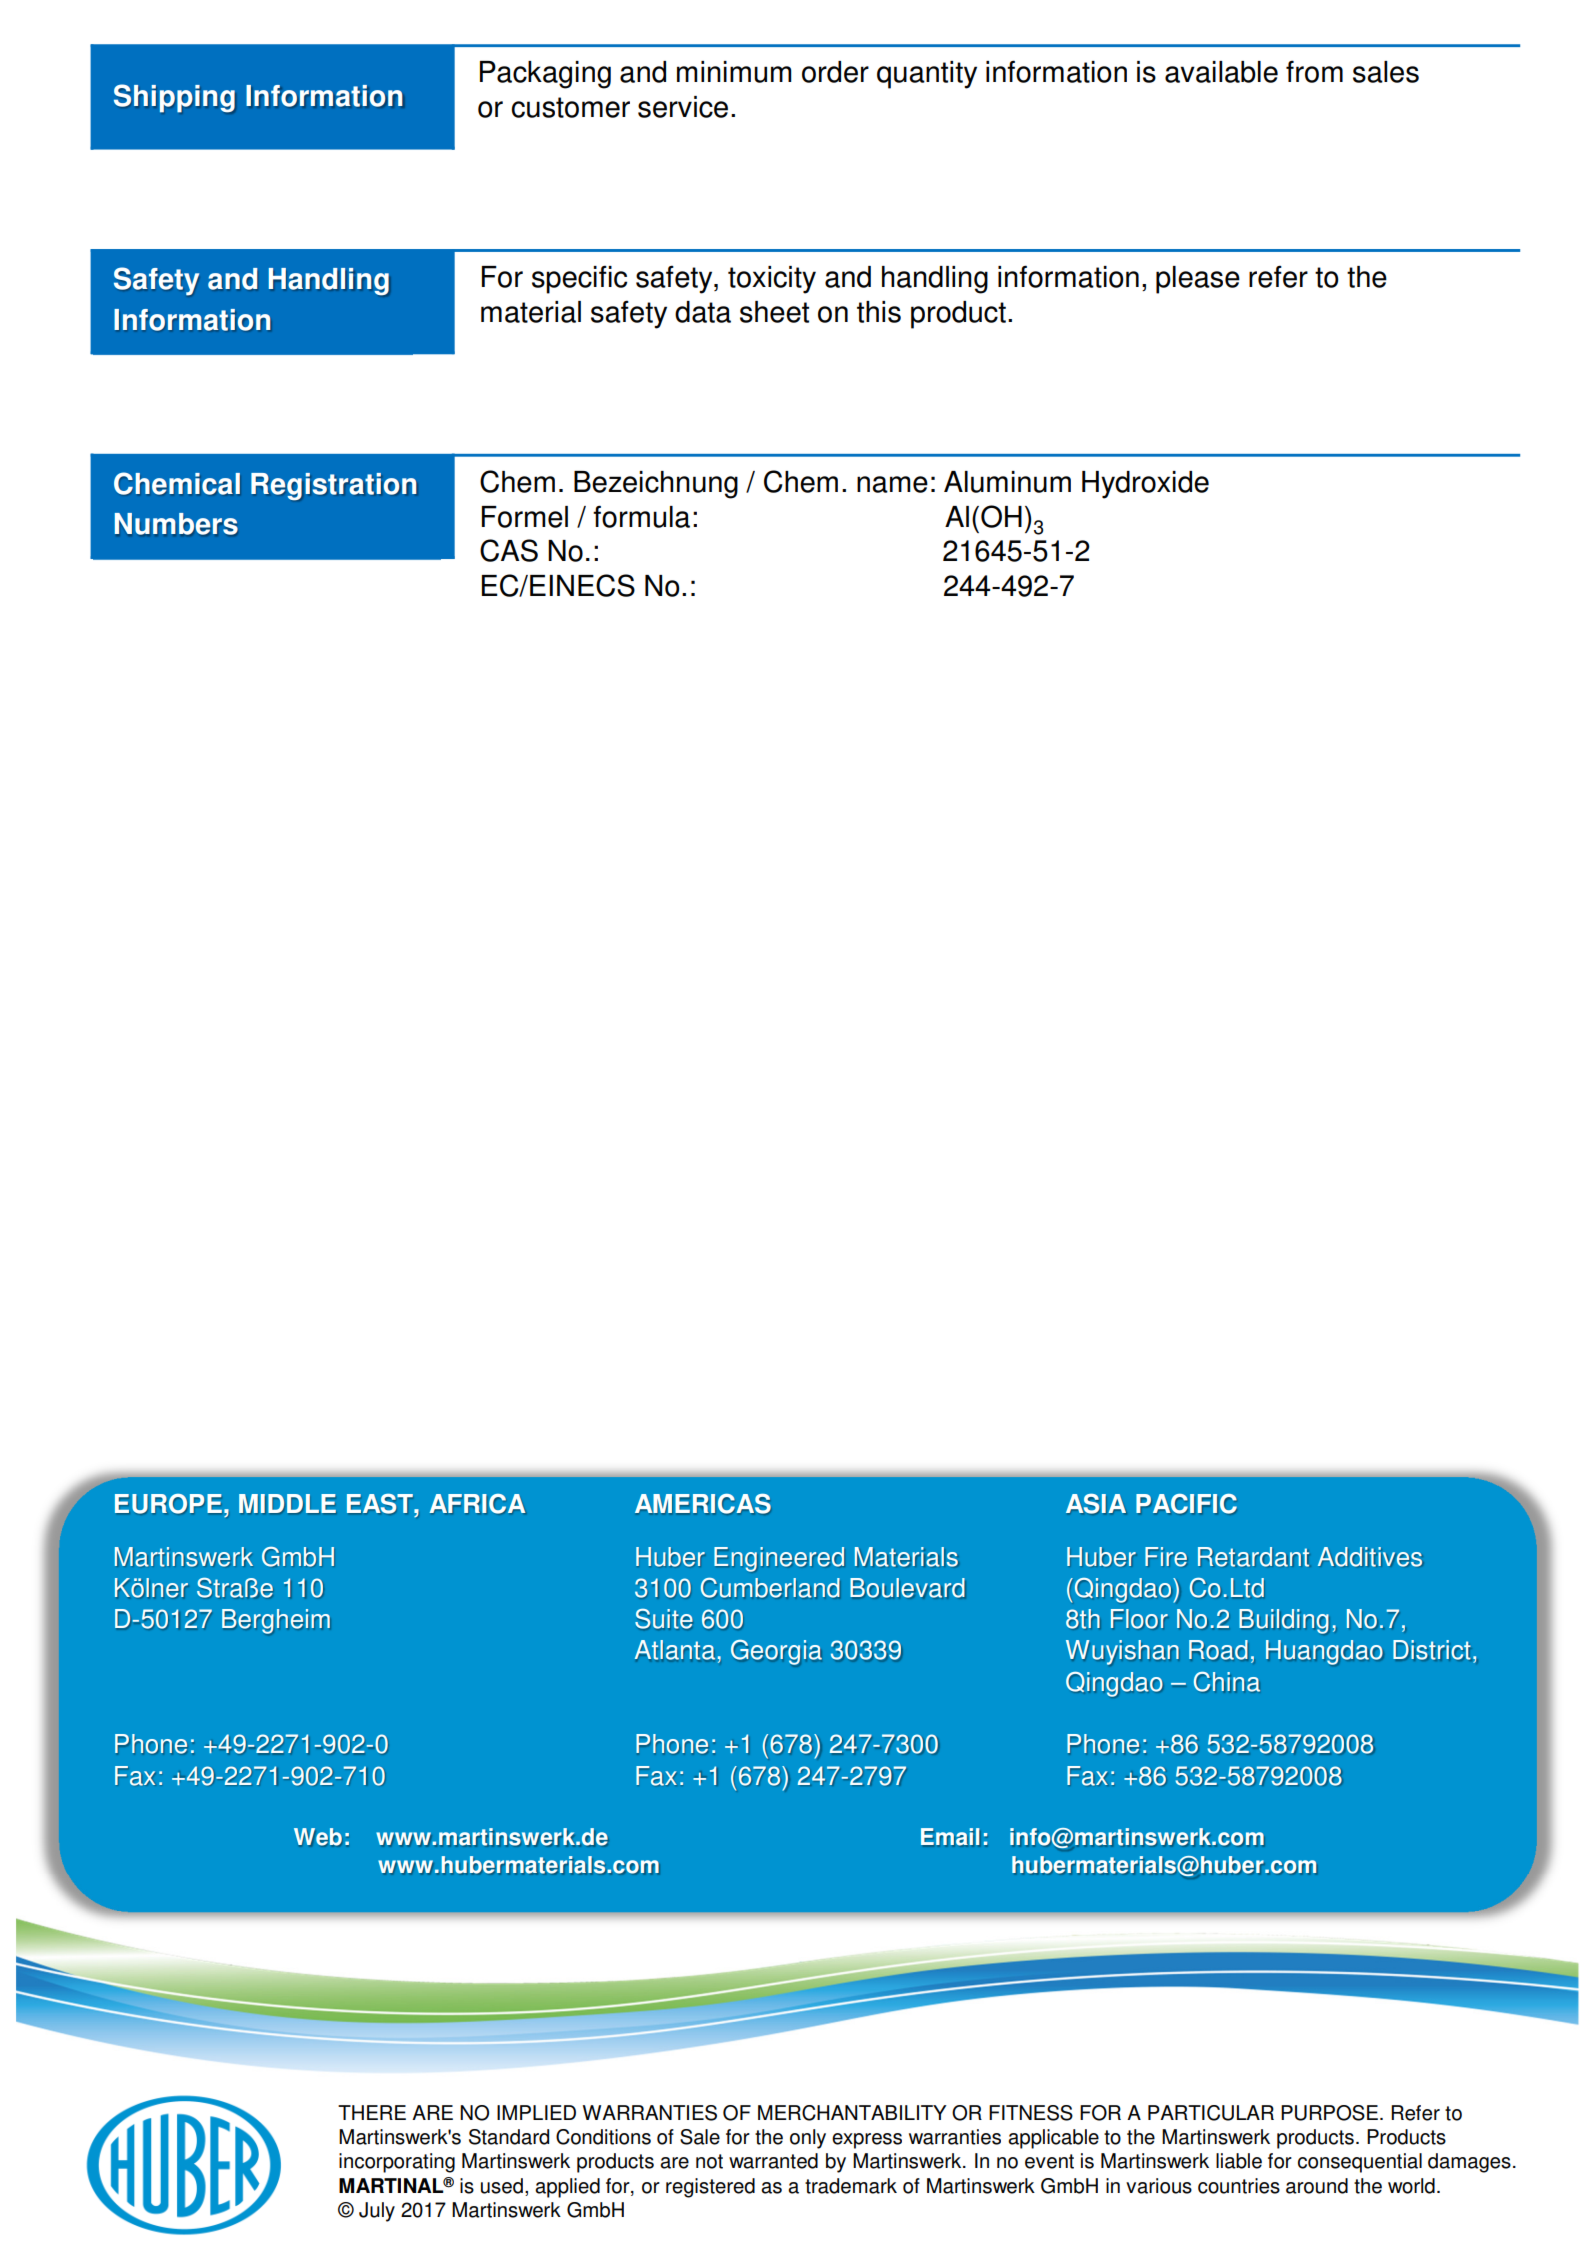 Image resolution: width=1596 pixels, height=2259 pixels. Describe the element at coordinates (703, 1504) in the screenshot. I see `AMERICAS` at that location.
